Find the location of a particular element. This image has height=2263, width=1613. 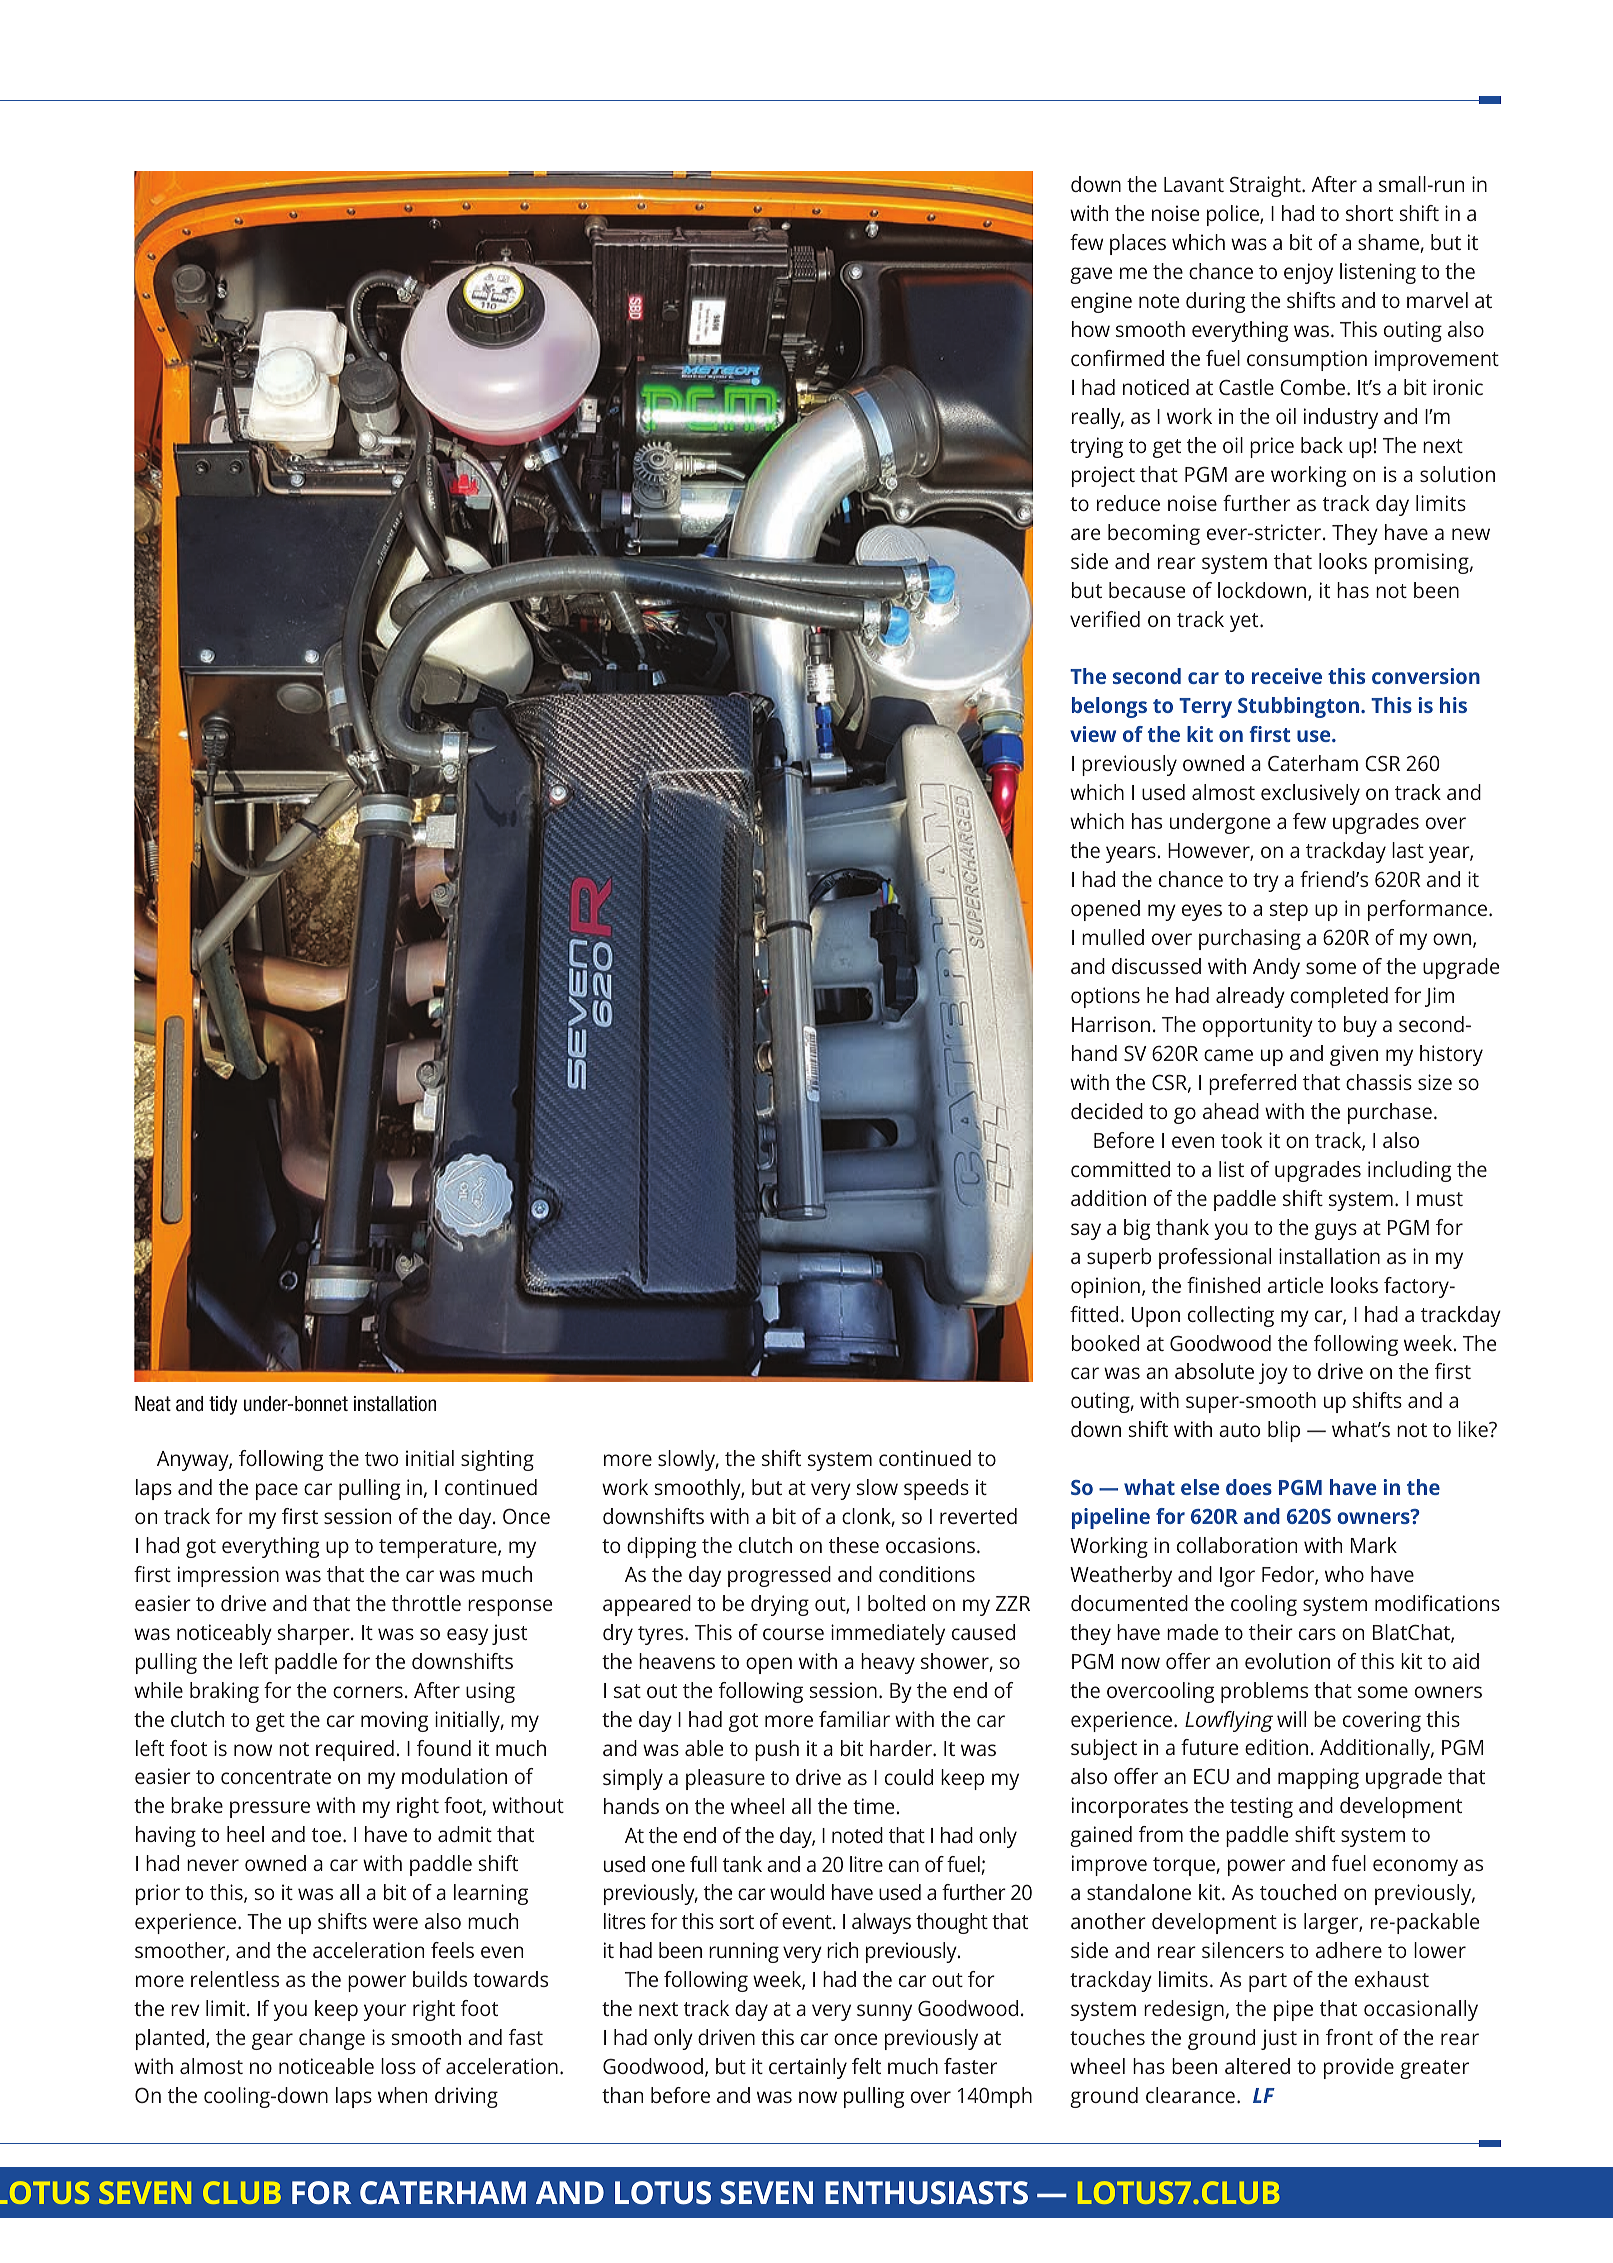

sharper is located at coordinates (315, 1634).
